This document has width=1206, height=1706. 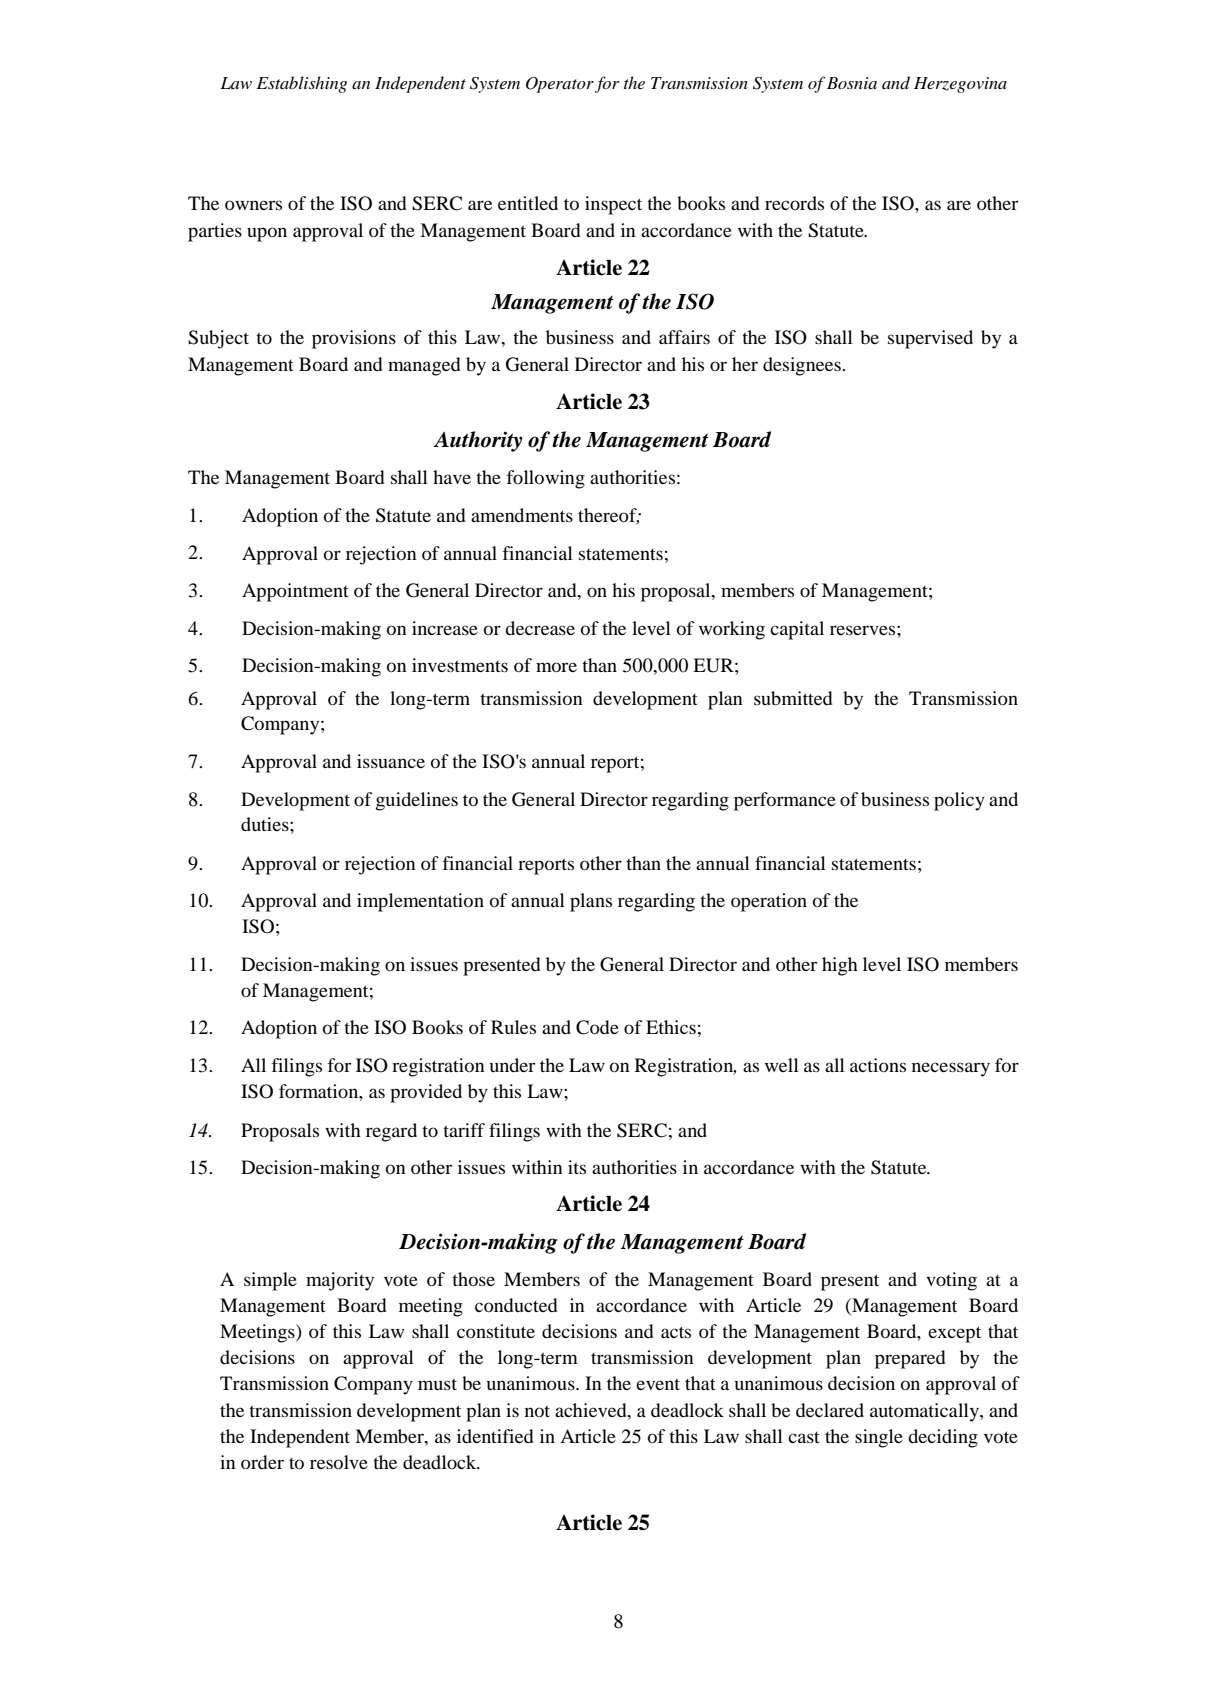 I want to click on Establishing, so click(x=302, y=84).
